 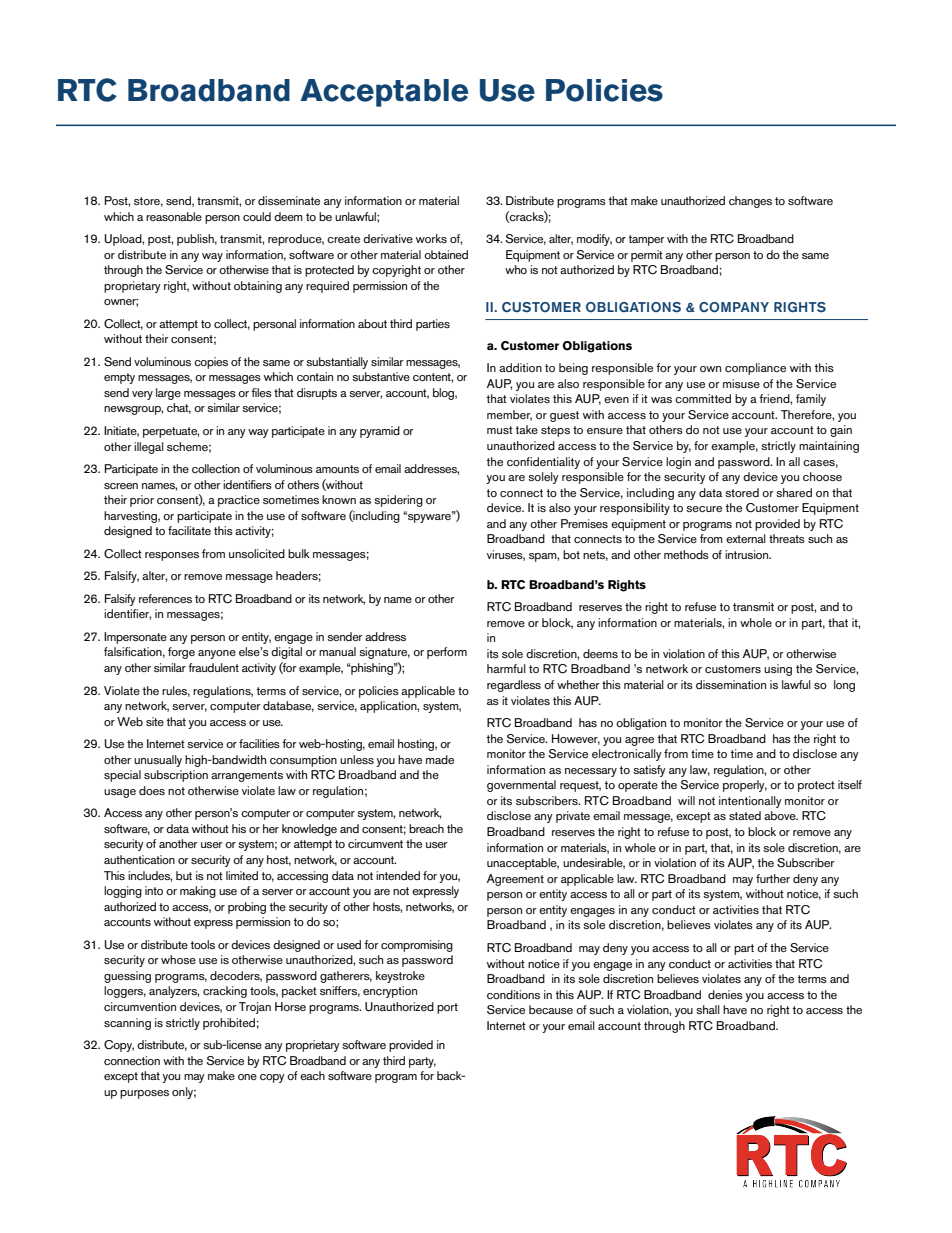 What do you see at coordinates (174, 216) in the screenshot?
I see `reasonable` at bounding box center [174, 216].
